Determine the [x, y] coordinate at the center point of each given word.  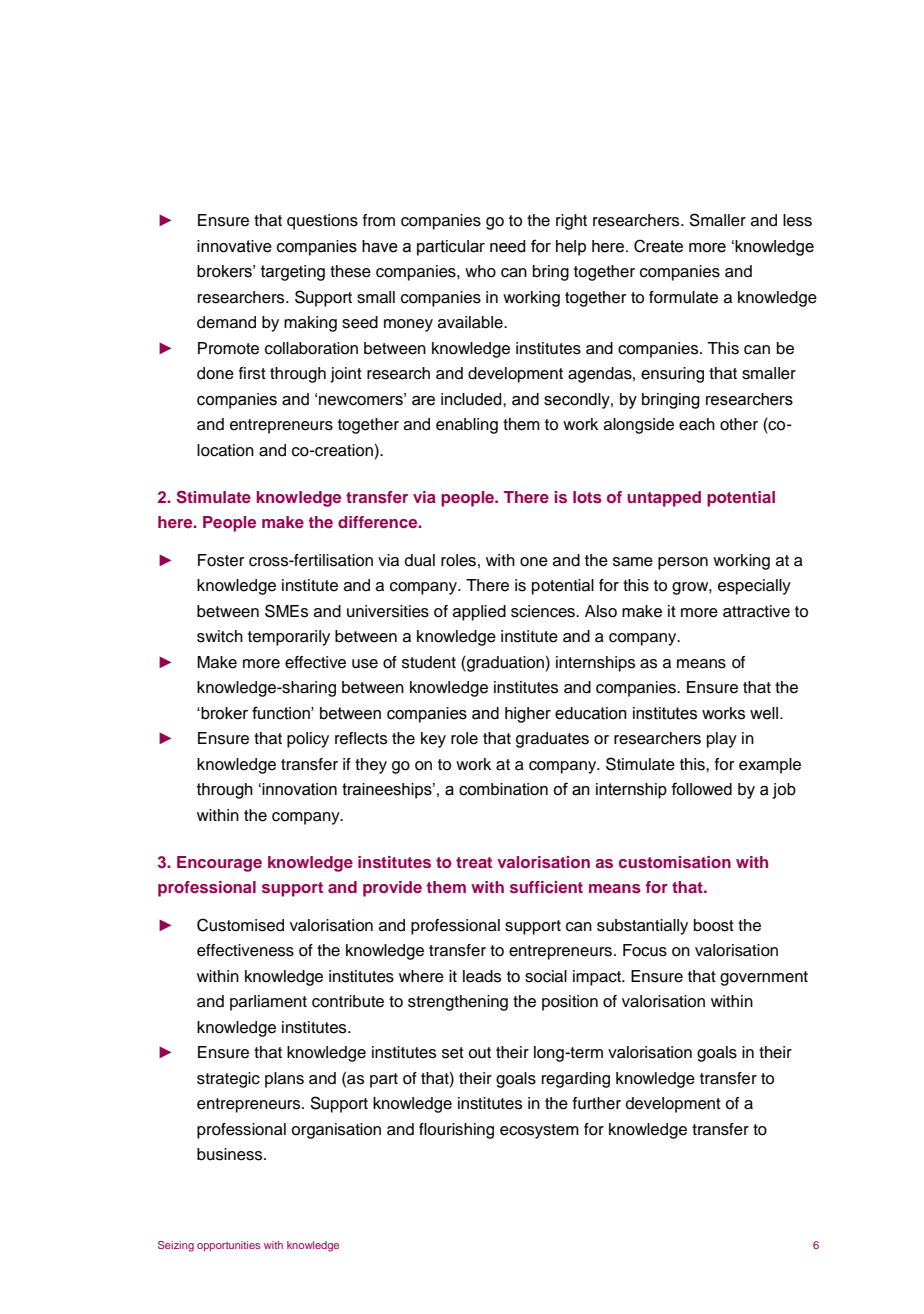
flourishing [456, 1131]
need [507, 246]
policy [308, 740]
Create [658, 246]
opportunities [228, 1246]
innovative [234, 246]
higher [528, 715]
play [722, 740]
